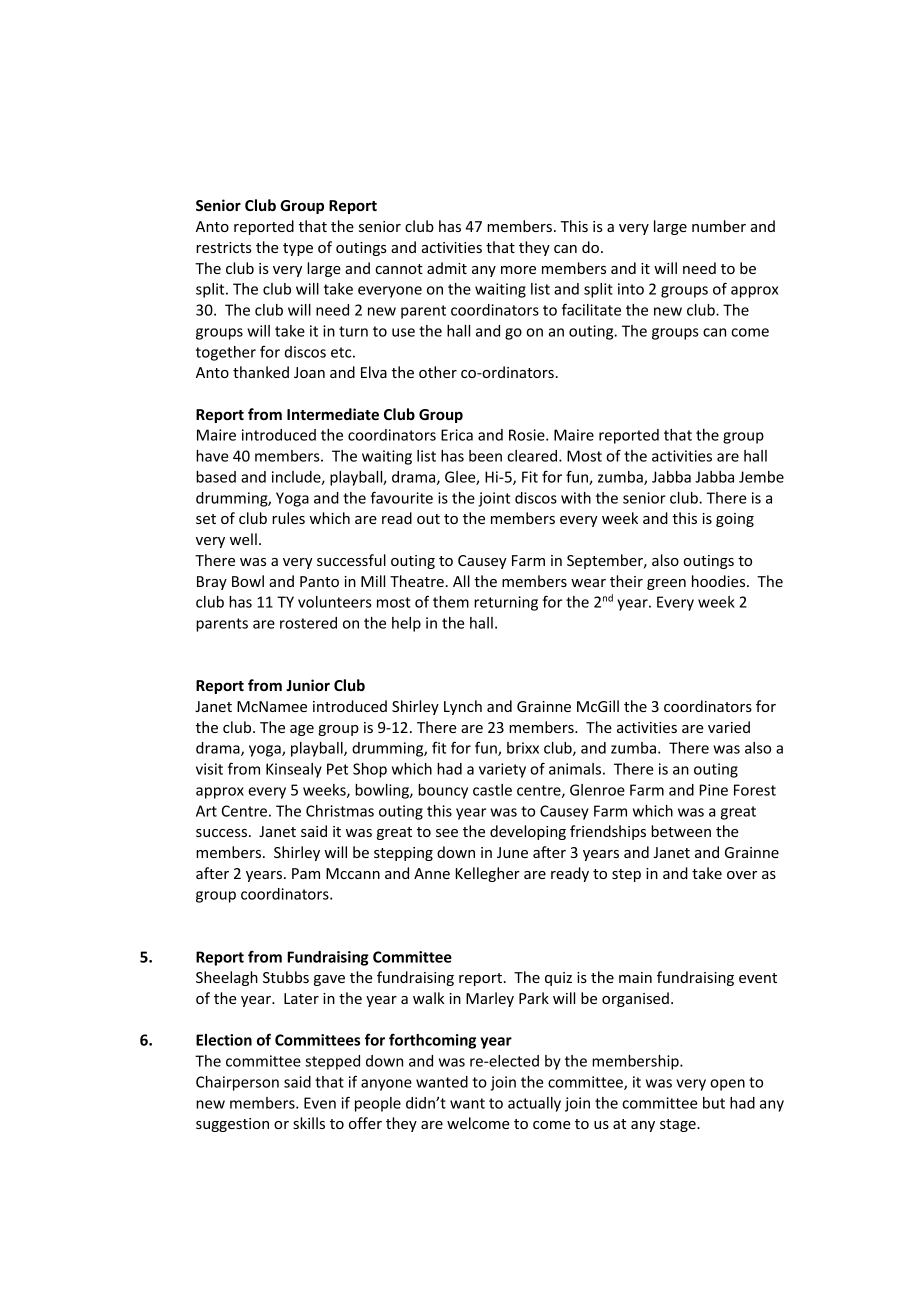 This screenshot has width=924, height=1308. I want to click on Theatre, so click(417, 581).
